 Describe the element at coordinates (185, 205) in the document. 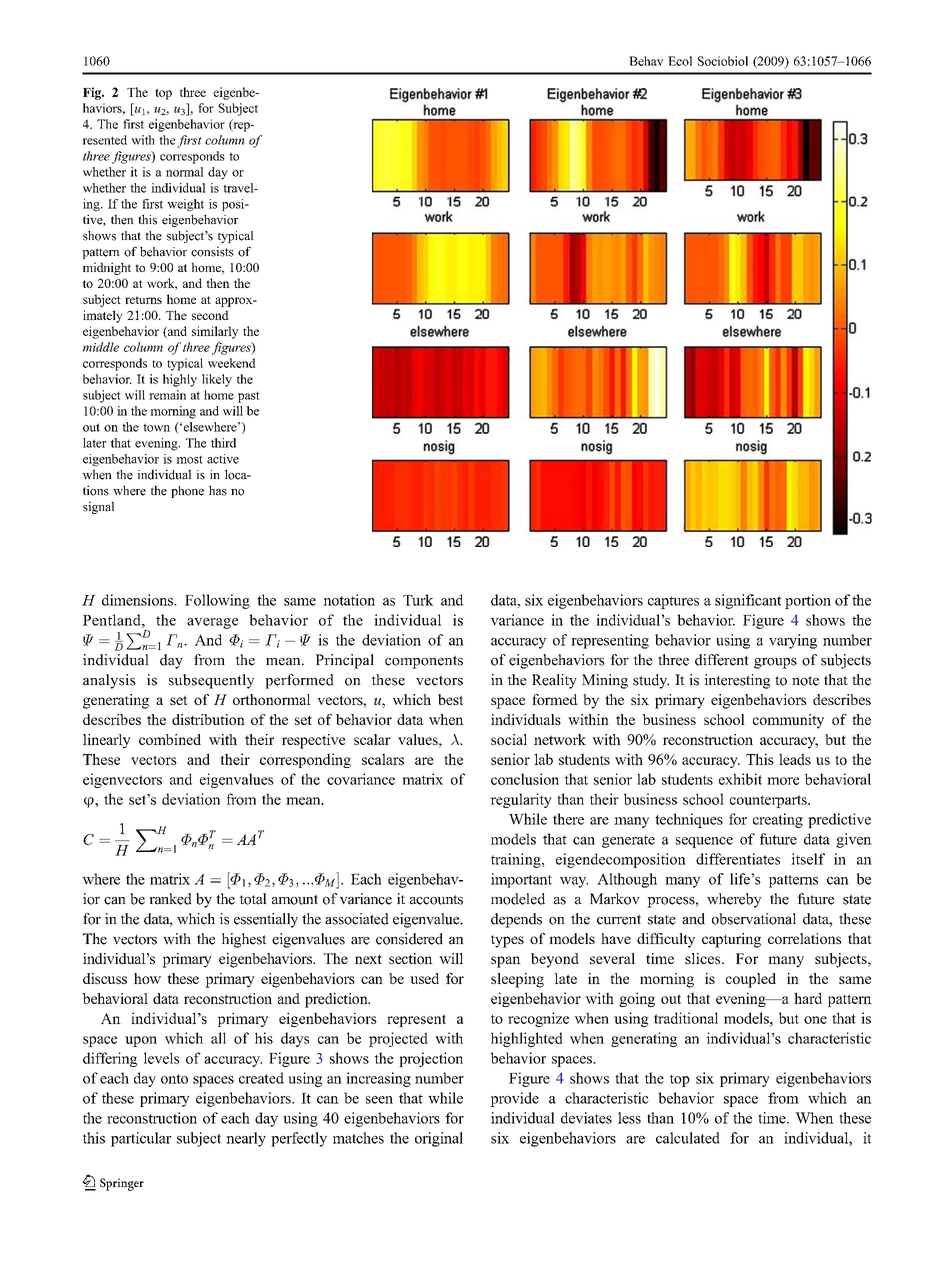

I see `weight` at that location.
